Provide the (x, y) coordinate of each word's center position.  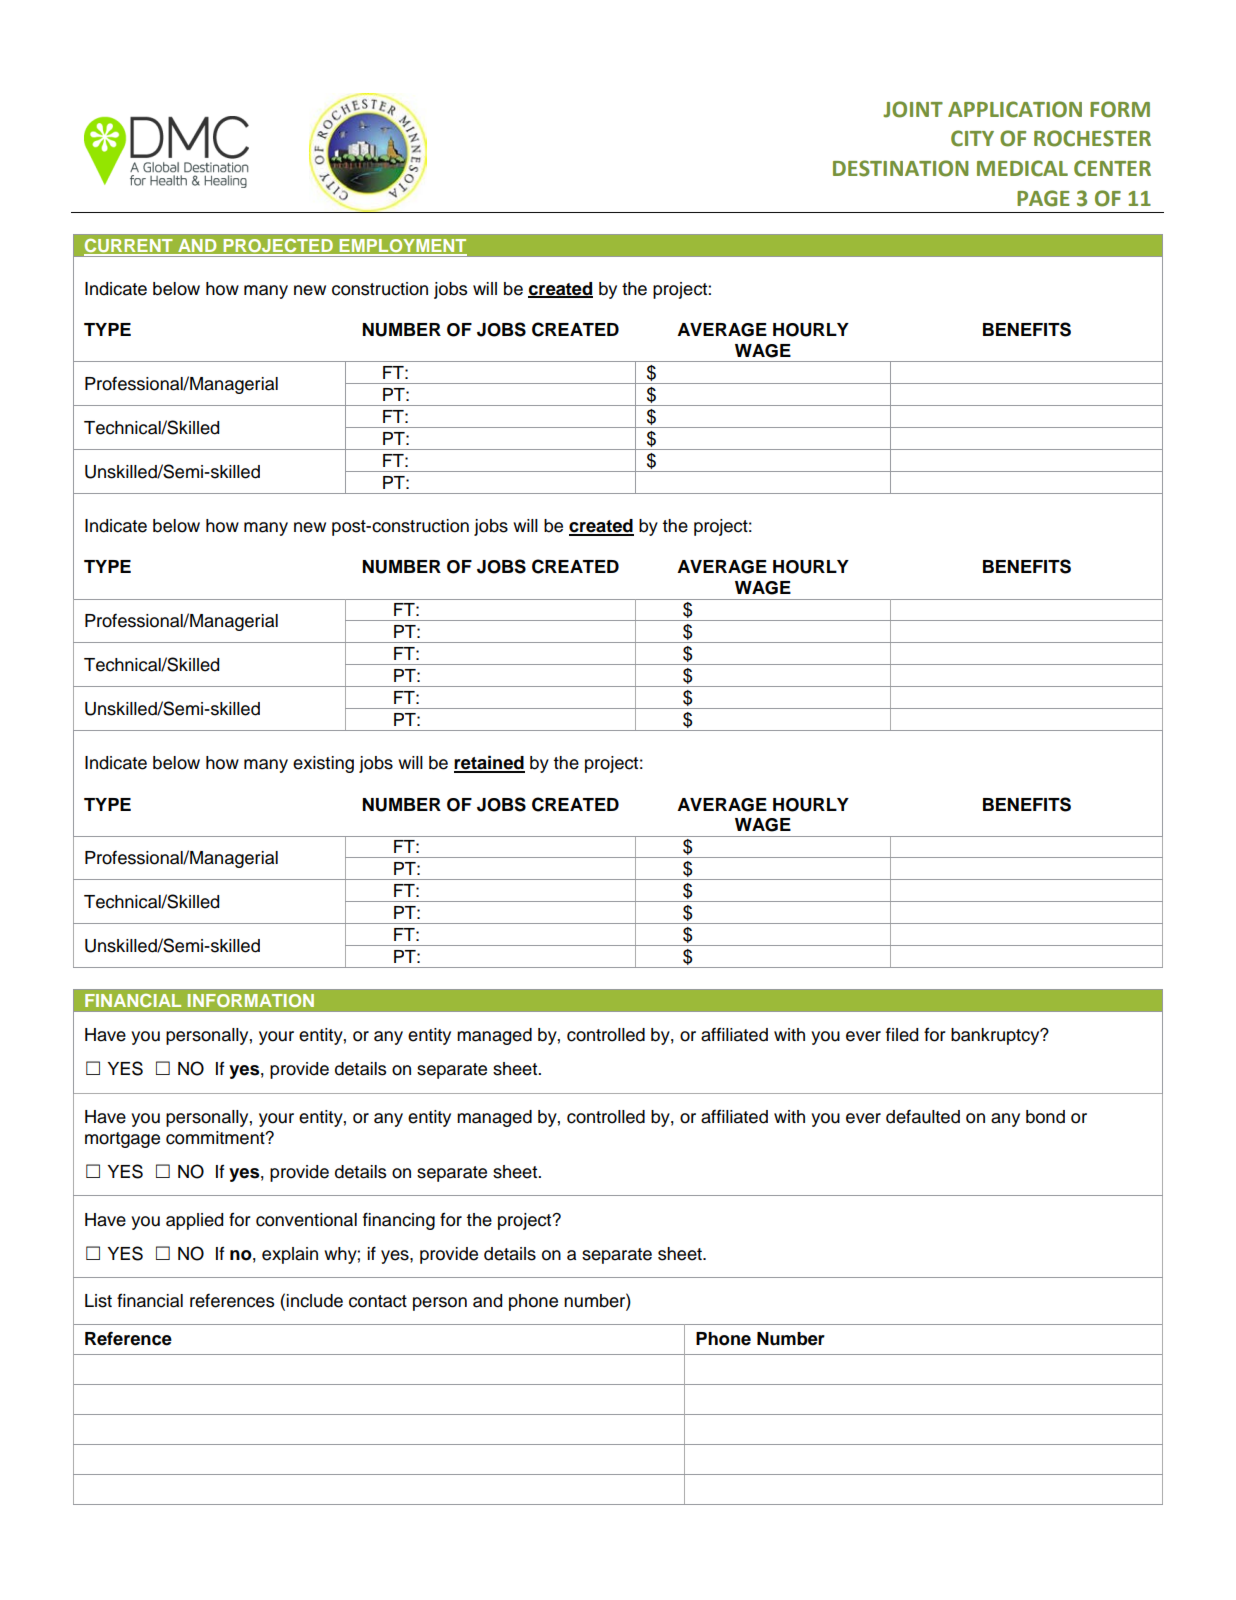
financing (399, 1221)
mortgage (122, 1140)
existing (323, 764)
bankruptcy (996, 1036)
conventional (306, 1220)
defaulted (923, 1116)
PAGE (1043, 198)
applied (194, 1221)
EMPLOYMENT (402, 247)
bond (1045, 1117)
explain (290, 1255)
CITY (972, 138)
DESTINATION (900, 168)
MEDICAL (1022, 168)
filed (902, 1034)
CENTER (1112, 168)
